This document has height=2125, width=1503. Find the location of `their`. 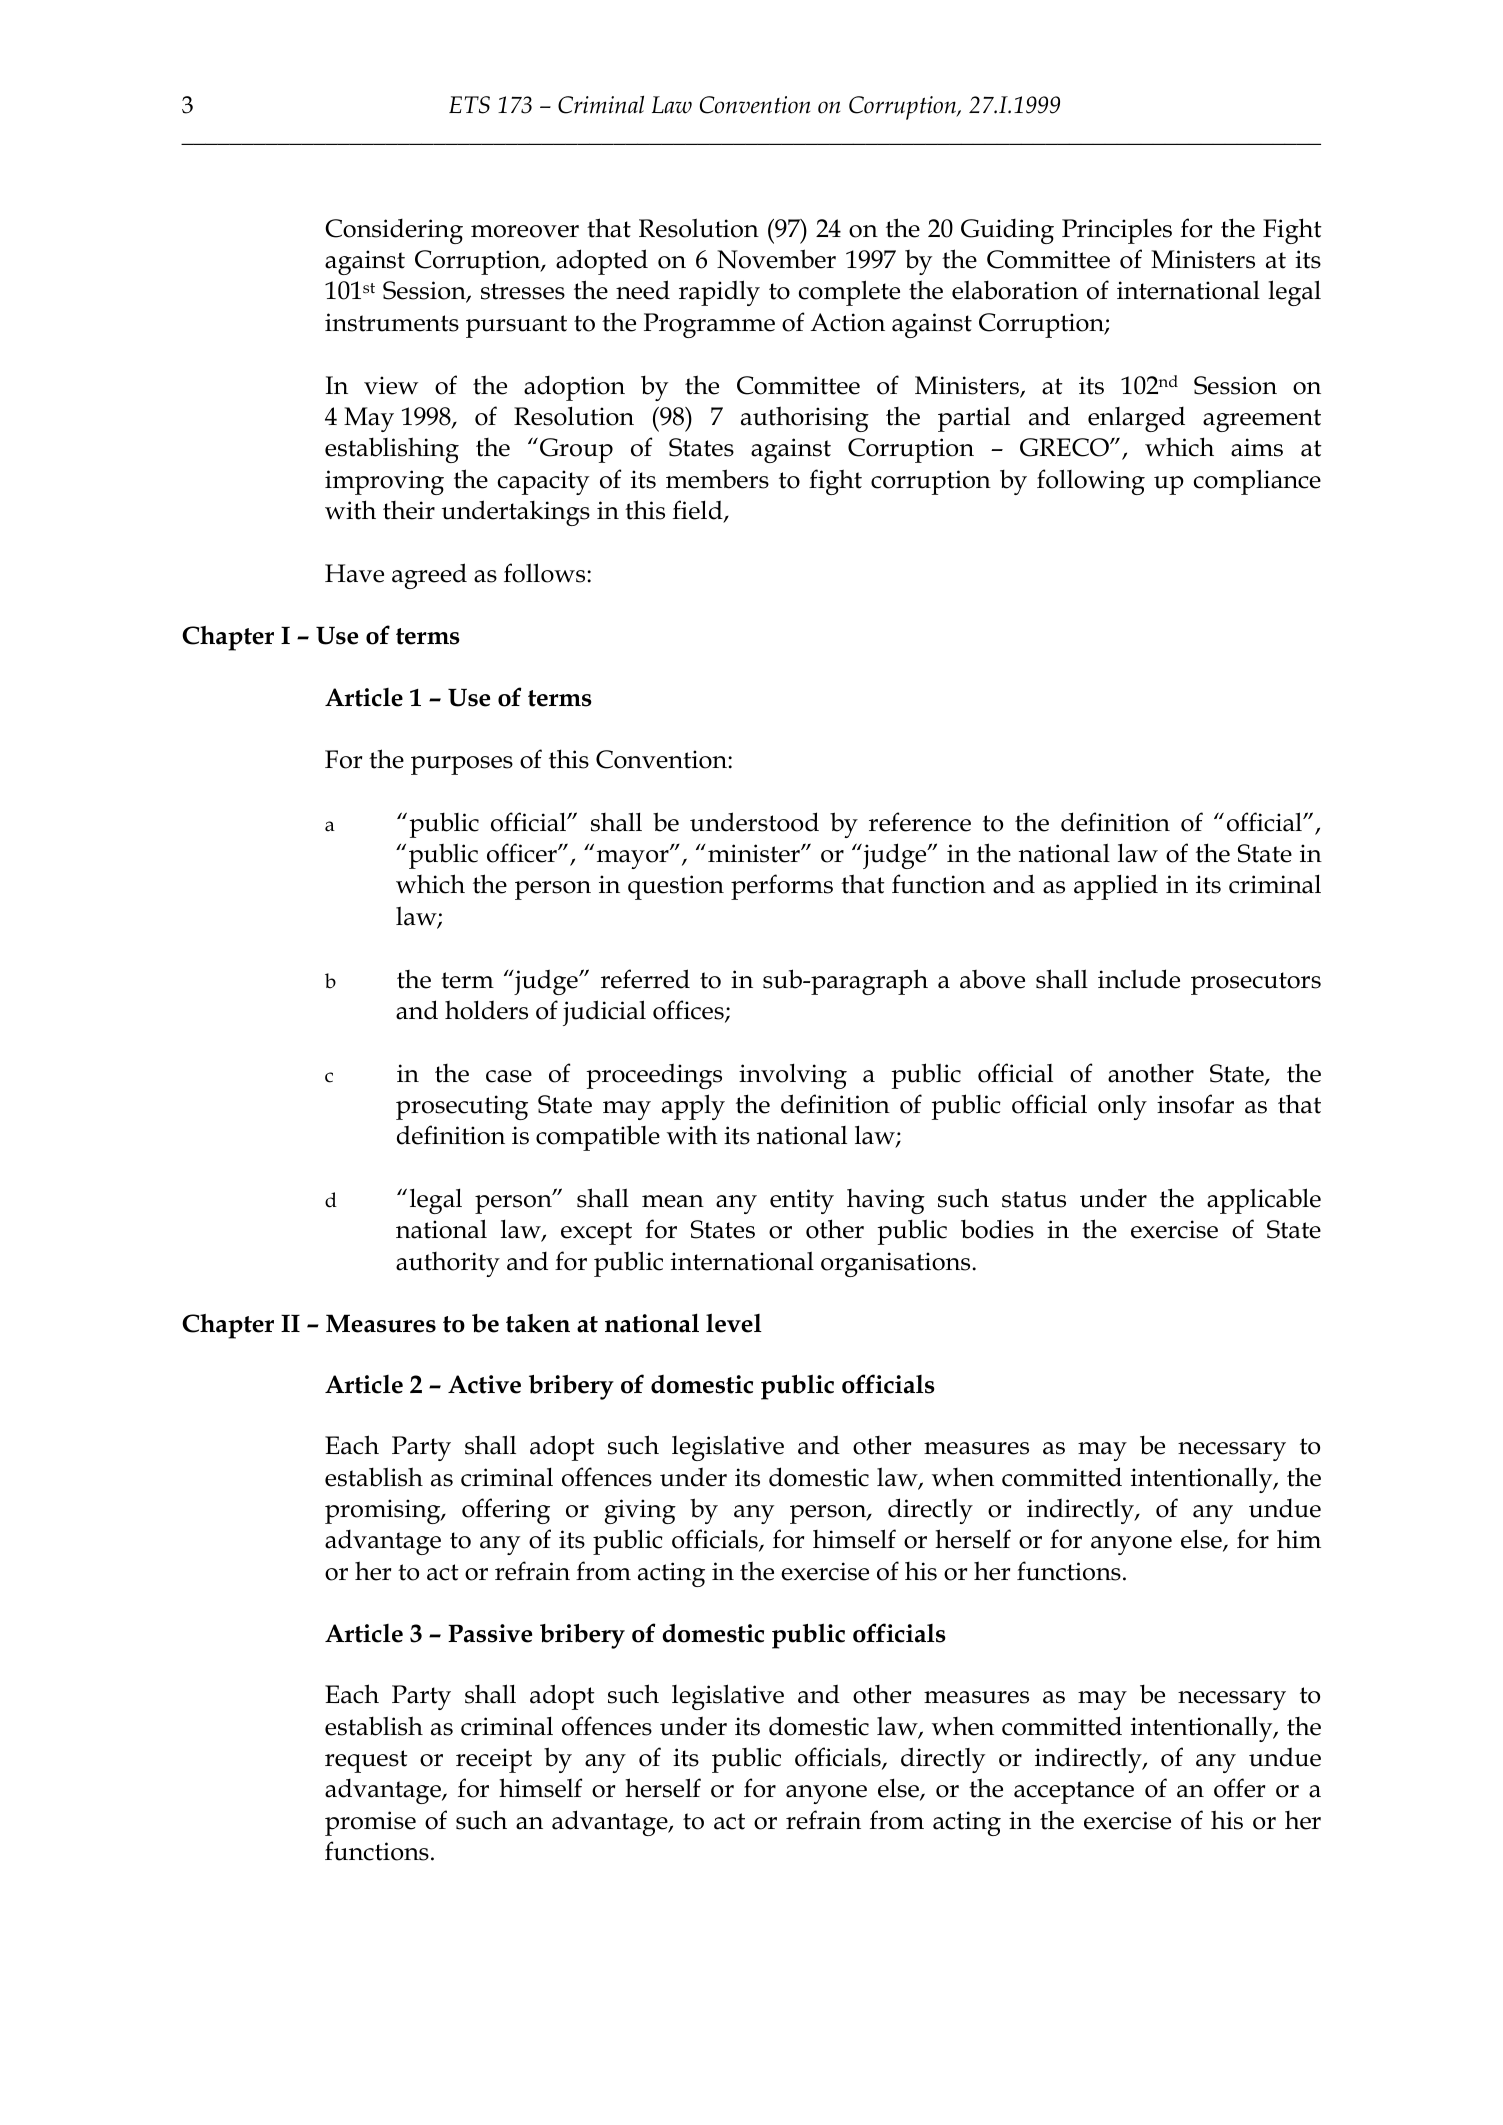

their is located at coordinates (409, 510).
